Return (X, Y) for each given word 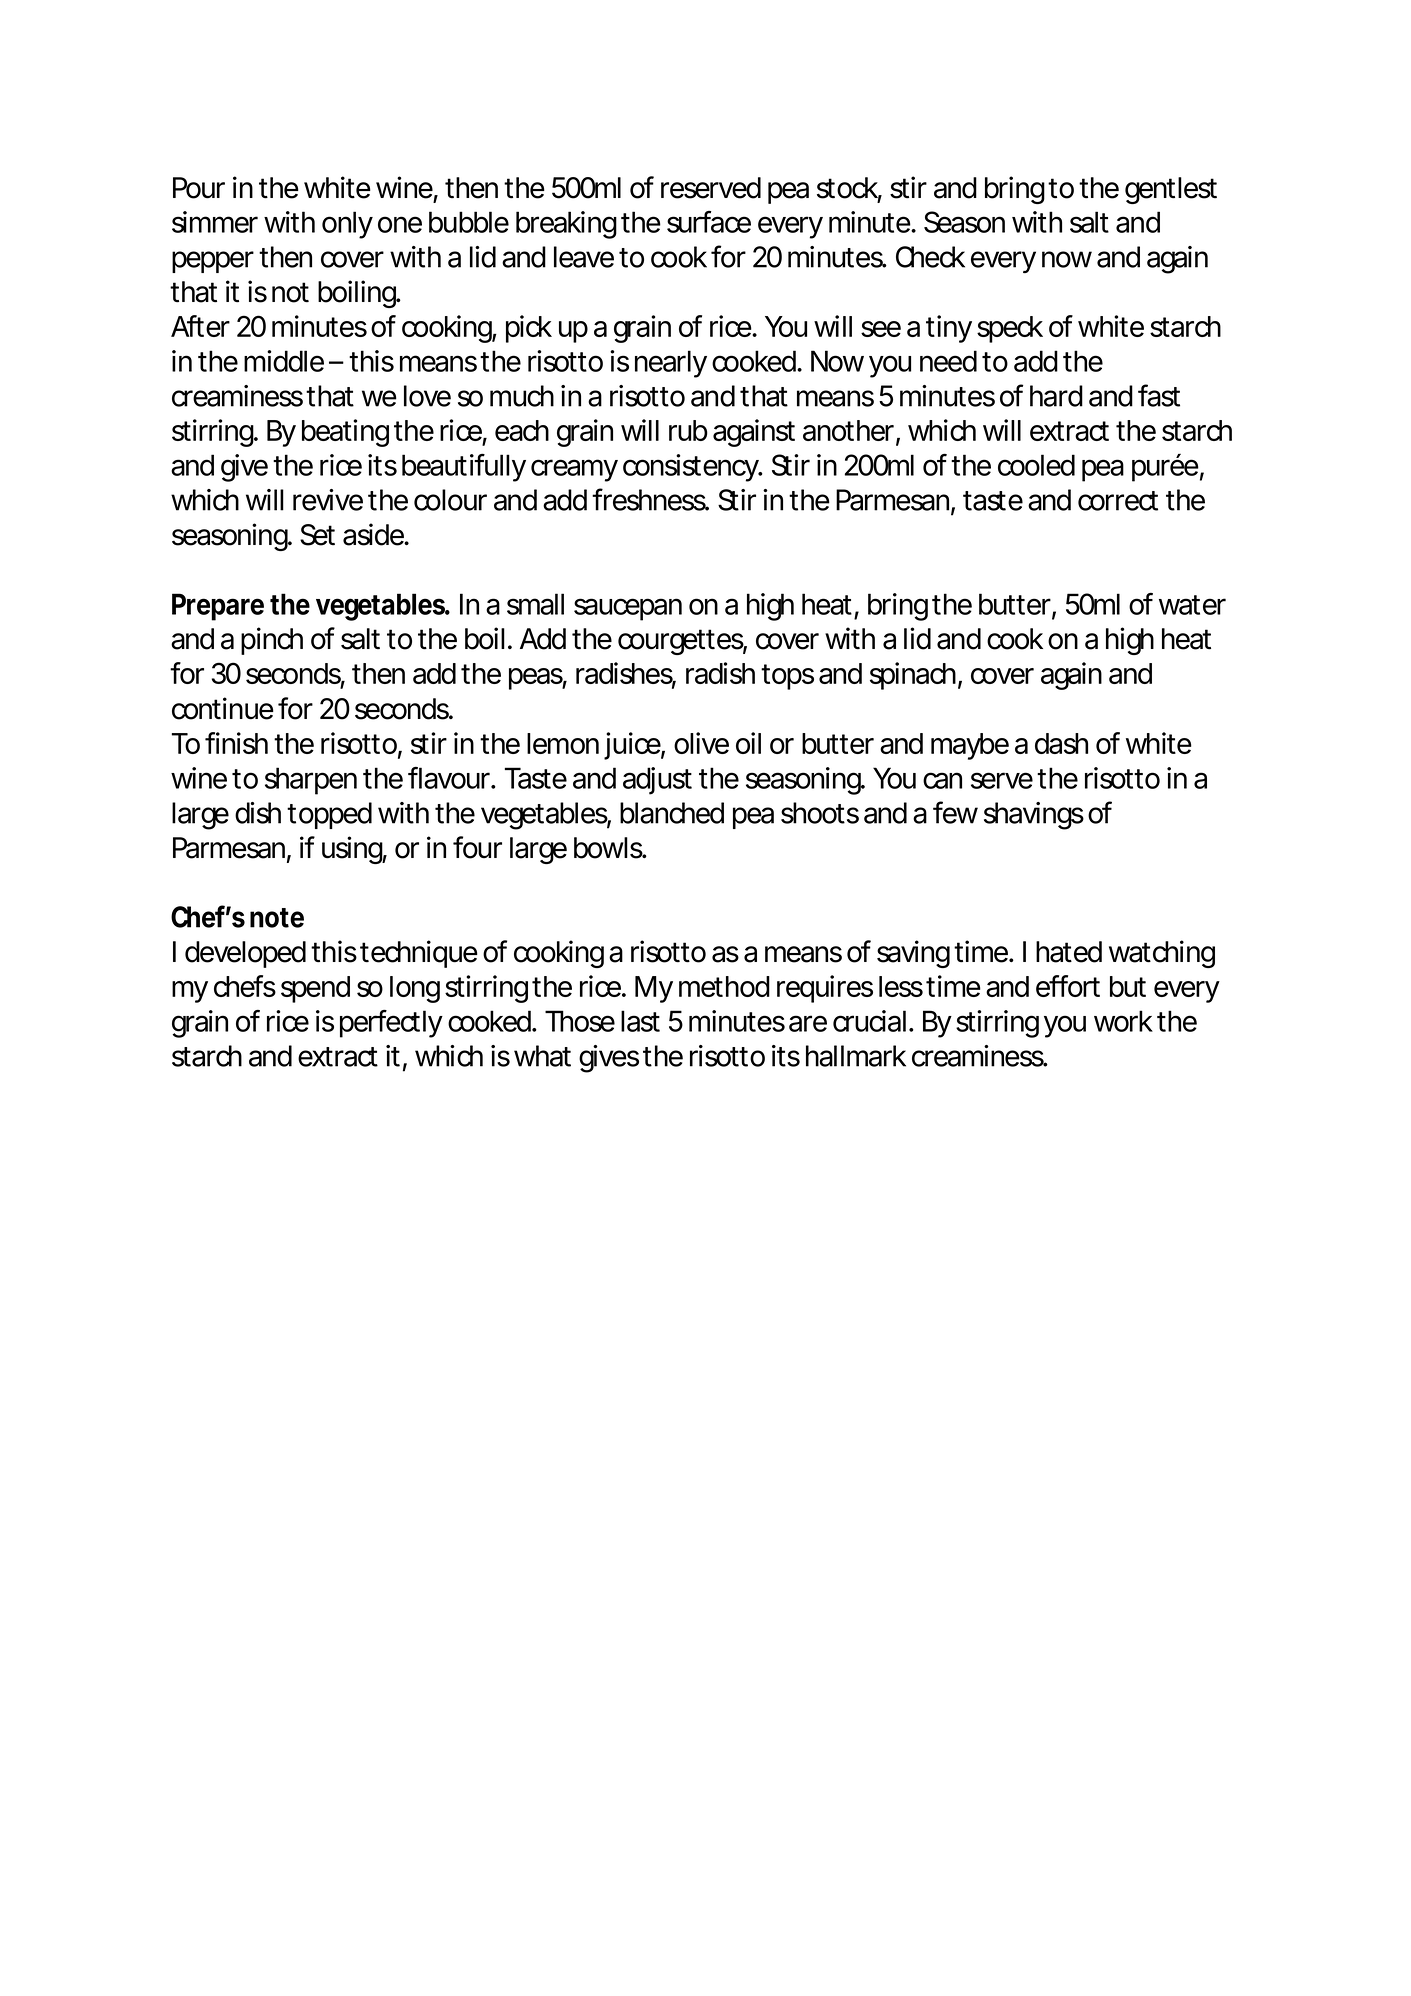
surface (709, 222)
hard (1056, 396)
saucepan (628, 609)
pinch (272, 641)
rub (688, 430)
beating (345, 433)
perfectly (391, 1024)
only (347, 225)
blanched (672, 813)
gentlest (1171, 190)
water (1192, 605)
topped (329, 815)
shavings (1034, 816)
